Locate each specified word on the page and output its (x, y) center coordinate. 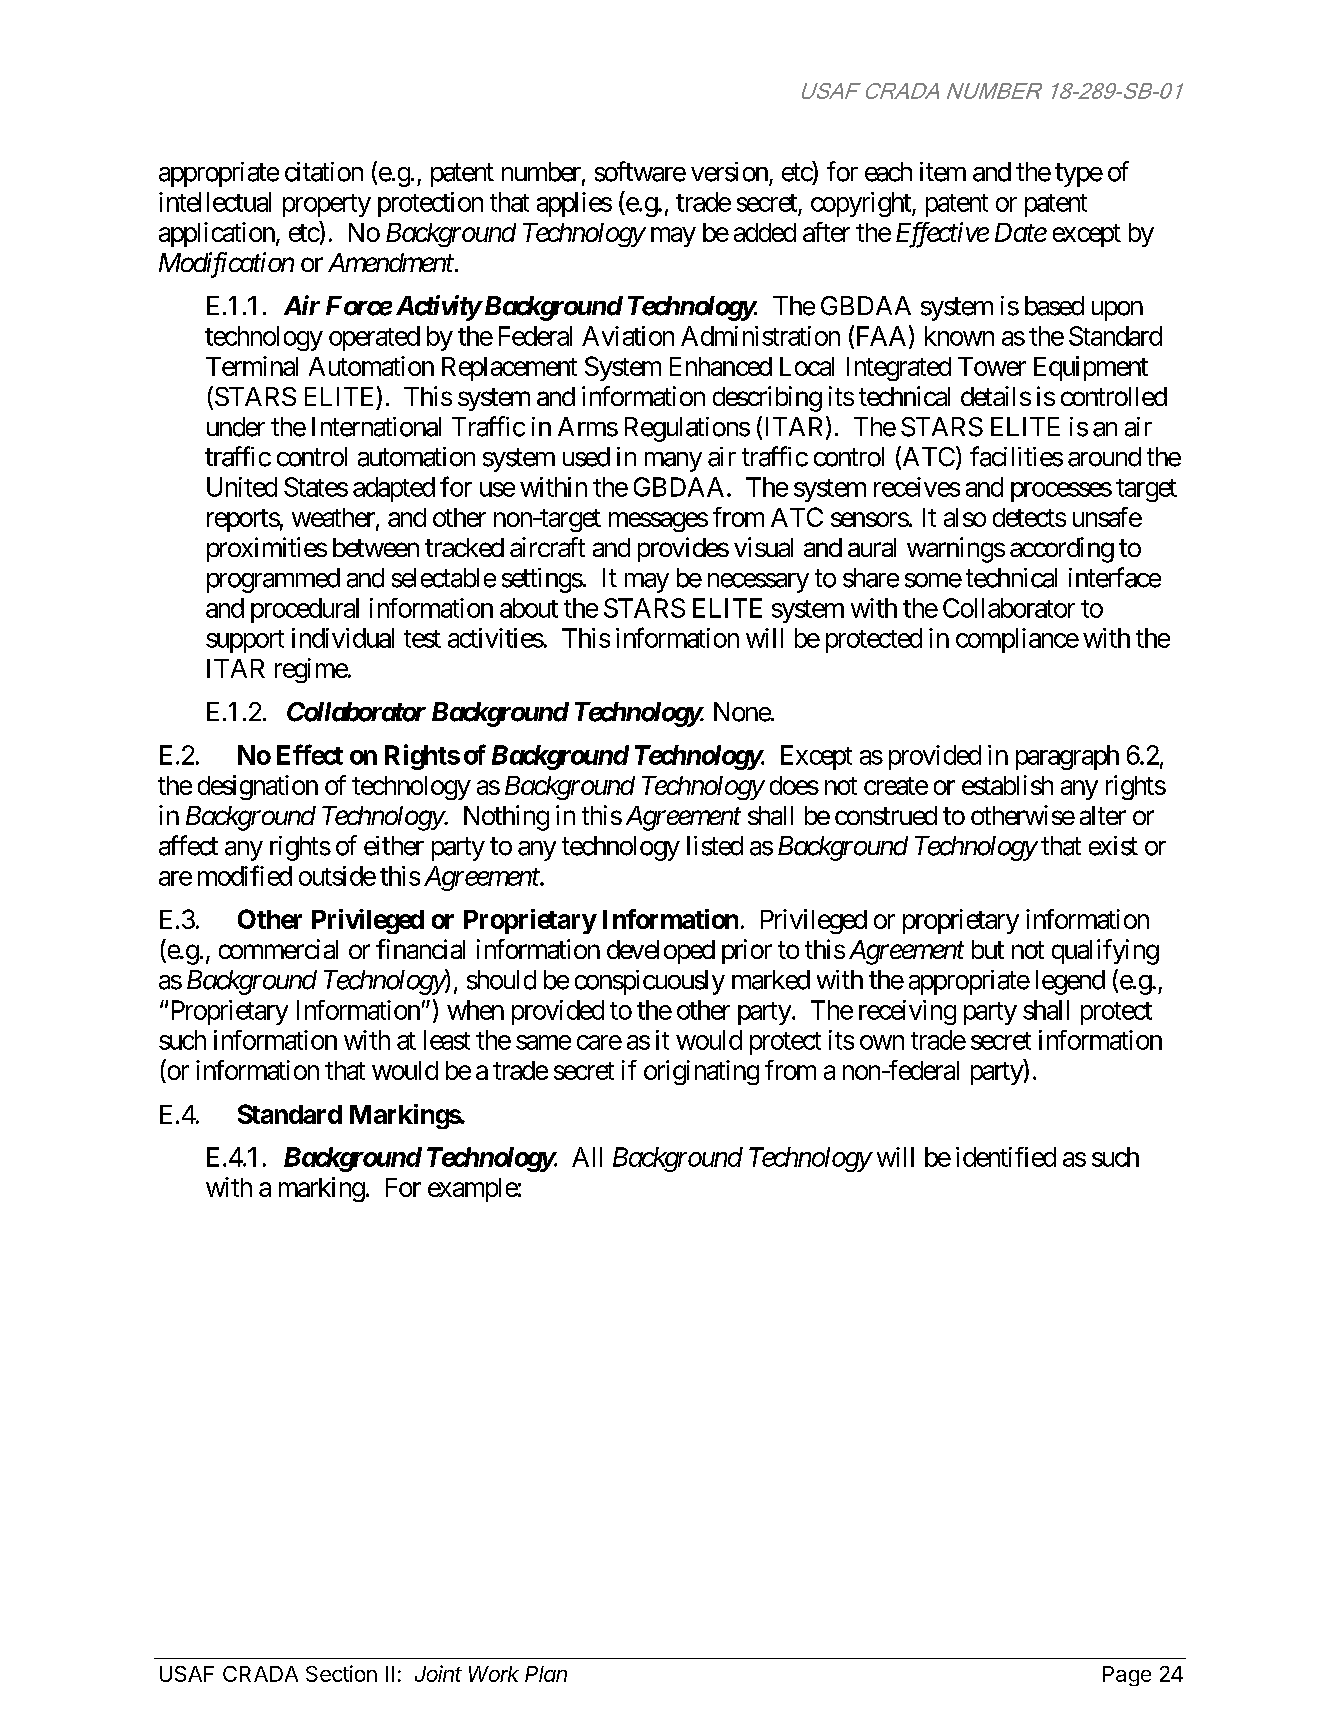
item (943, 172)
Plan (546, 1674)
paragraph (1067, 757)
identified (1006, 1157)
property (327, 205)
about (529, 608)
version (729, 172)
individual (343, 638)
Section (341, 1673)
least (447, 1040)
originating (701, 1072)
